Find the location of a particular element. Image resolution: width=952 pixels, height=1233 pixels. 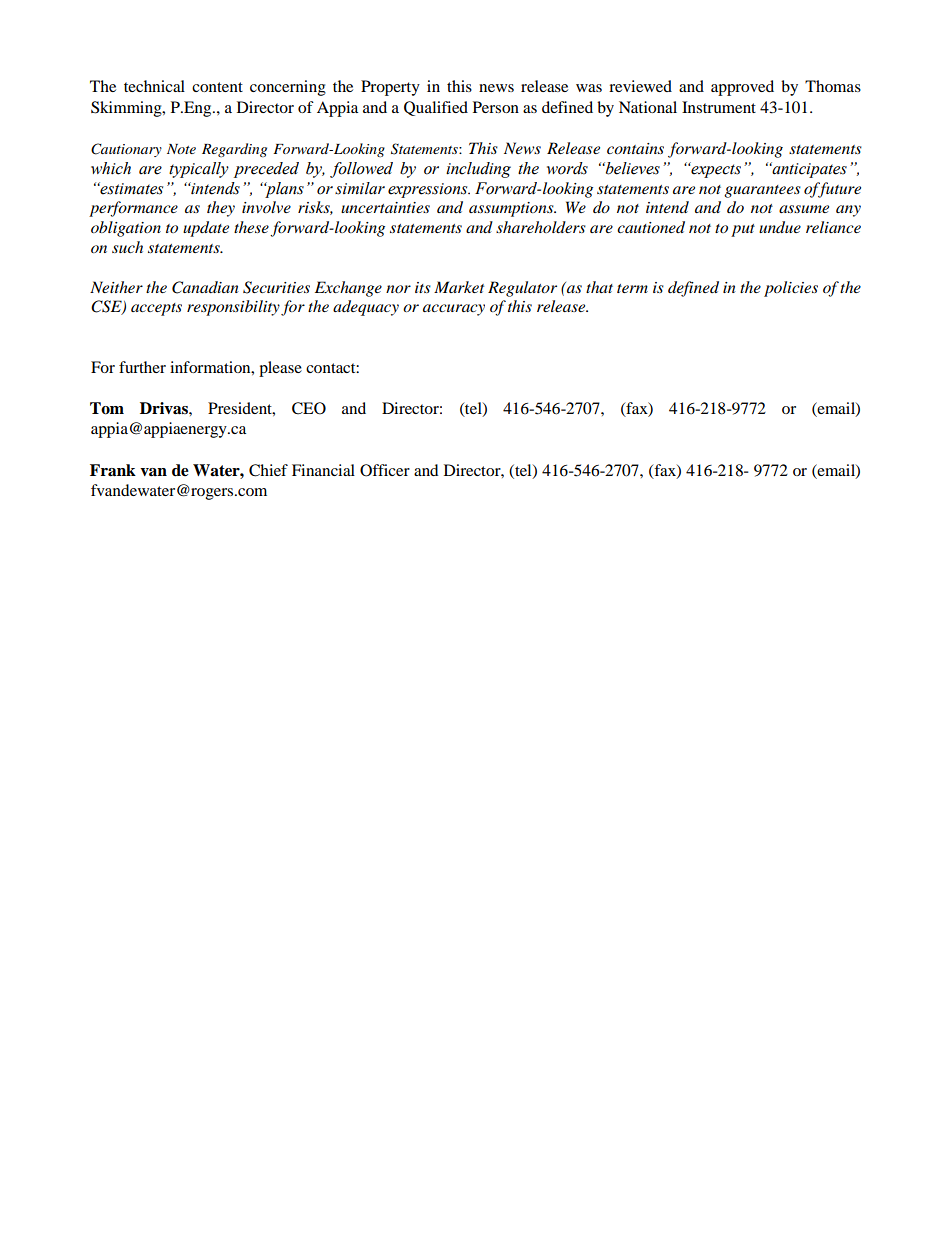

approved is located at coordinates (742, 88).
